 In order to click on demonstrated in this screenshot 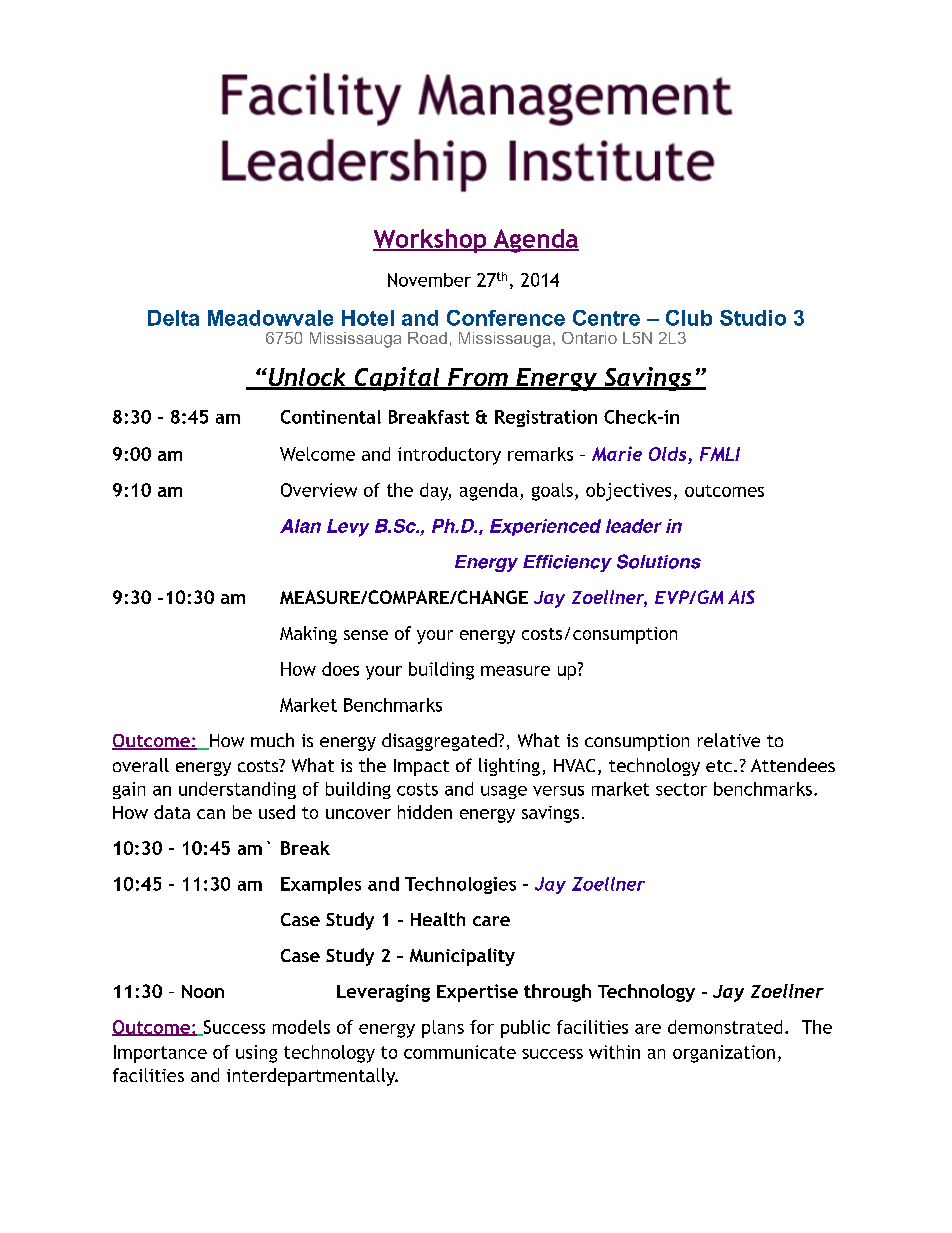, I will do `click(725, 1027)`.
